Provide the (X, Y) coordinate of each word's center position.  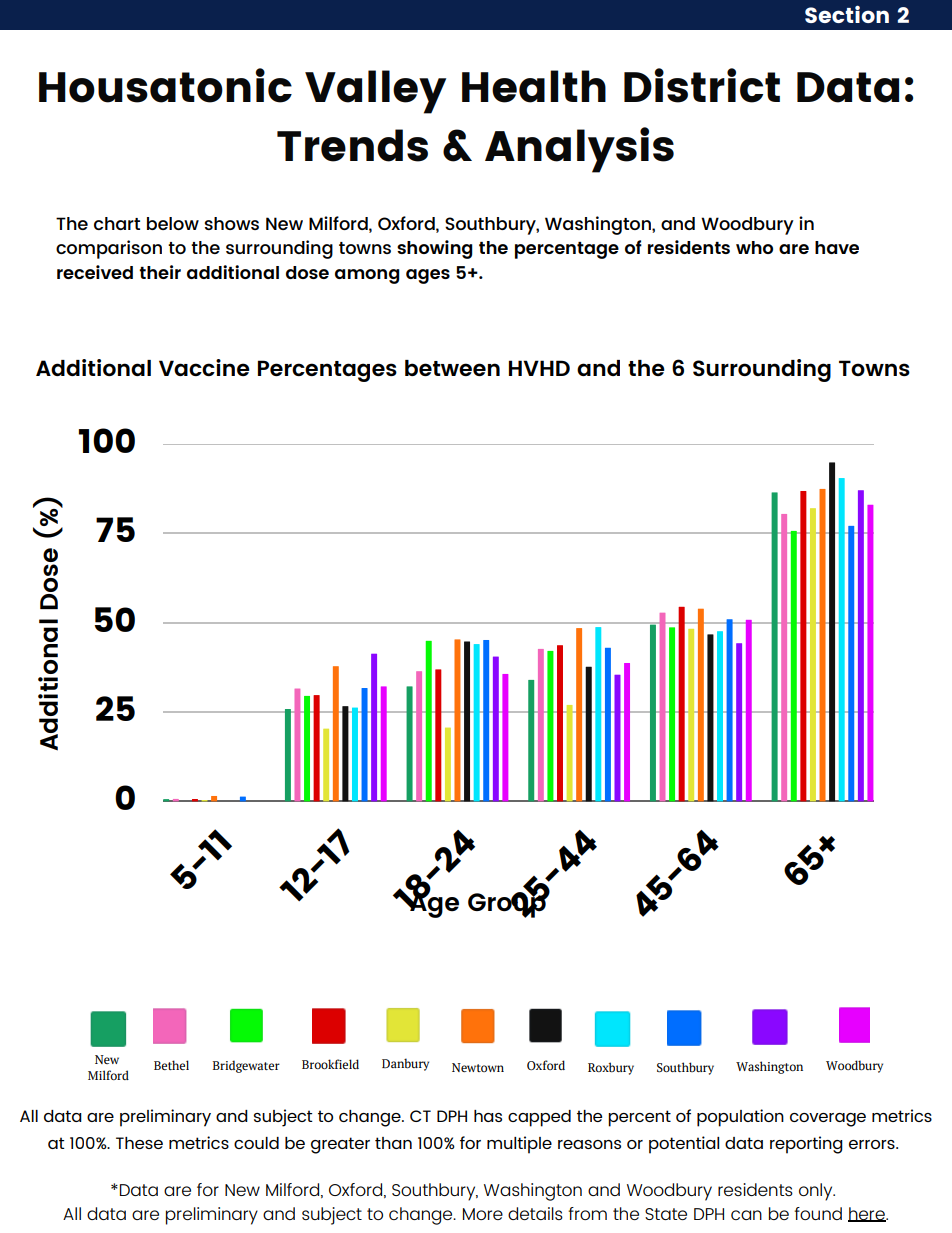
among (367, 276)
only (817, 1192)
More (483, 1214)
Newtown (478, 1067)
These (139, 1143)
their (160, 272)
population (740, 1118)
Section (847, 14)
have (837, 247)
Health (534, 86)
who (754, 247)
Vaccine (204, 367)
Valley (375, 92)
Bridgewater (246, 1066)
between (452, 368)
